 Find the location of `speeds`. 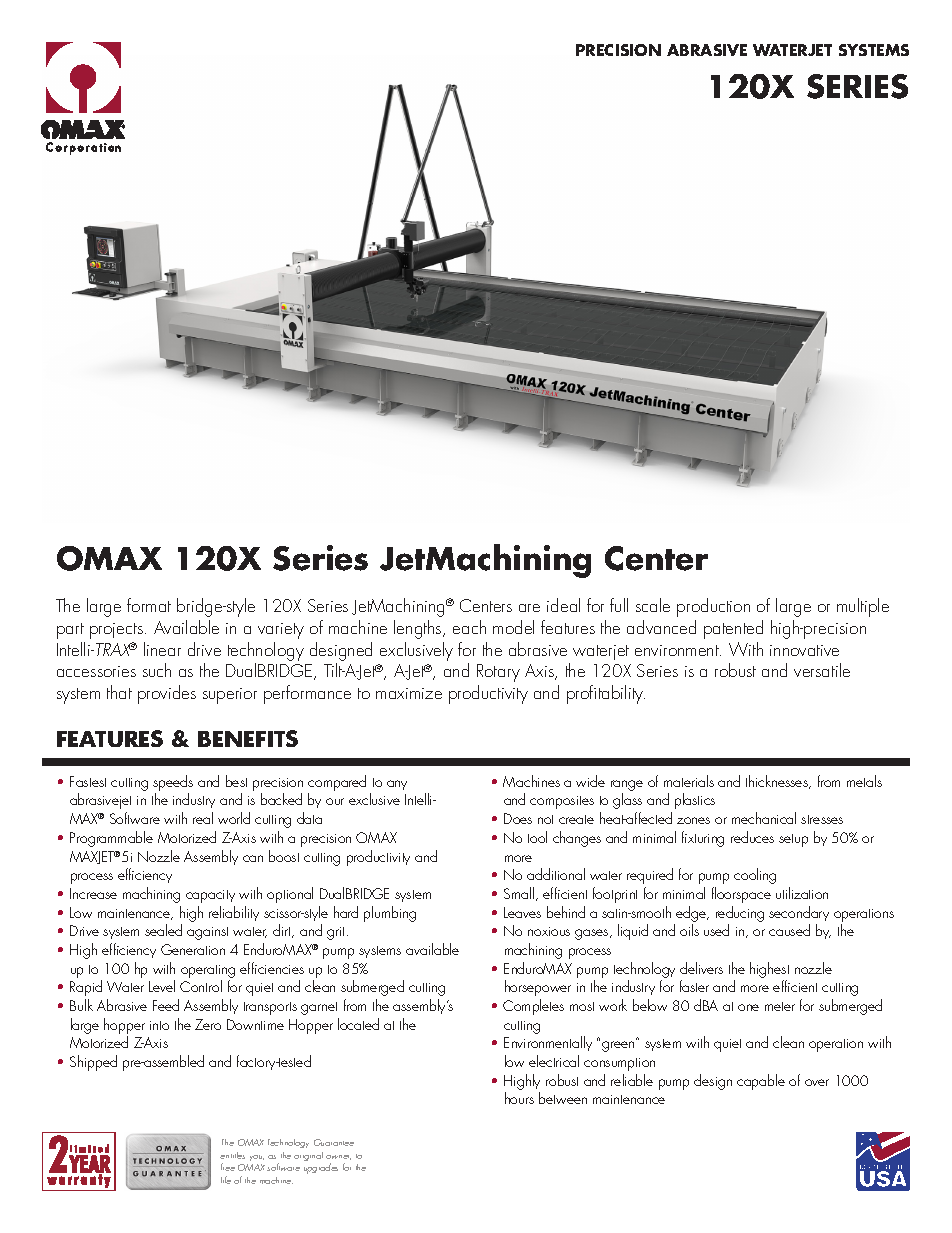

speeds is located at coordinates (173, 784).
